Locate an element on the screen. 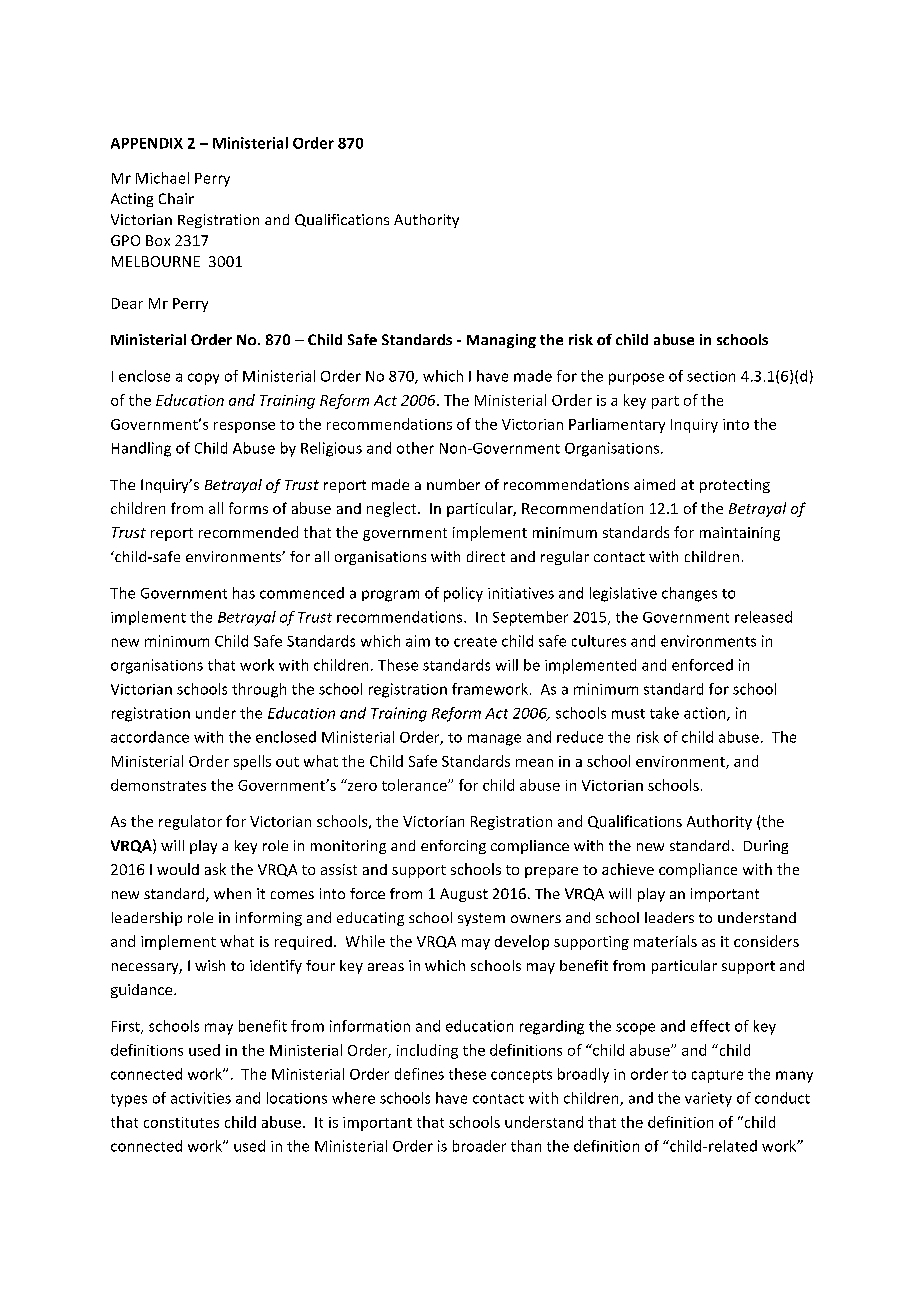 This screenshot has height=1309, width=924. Michael is located at coordinates (162, 178).
